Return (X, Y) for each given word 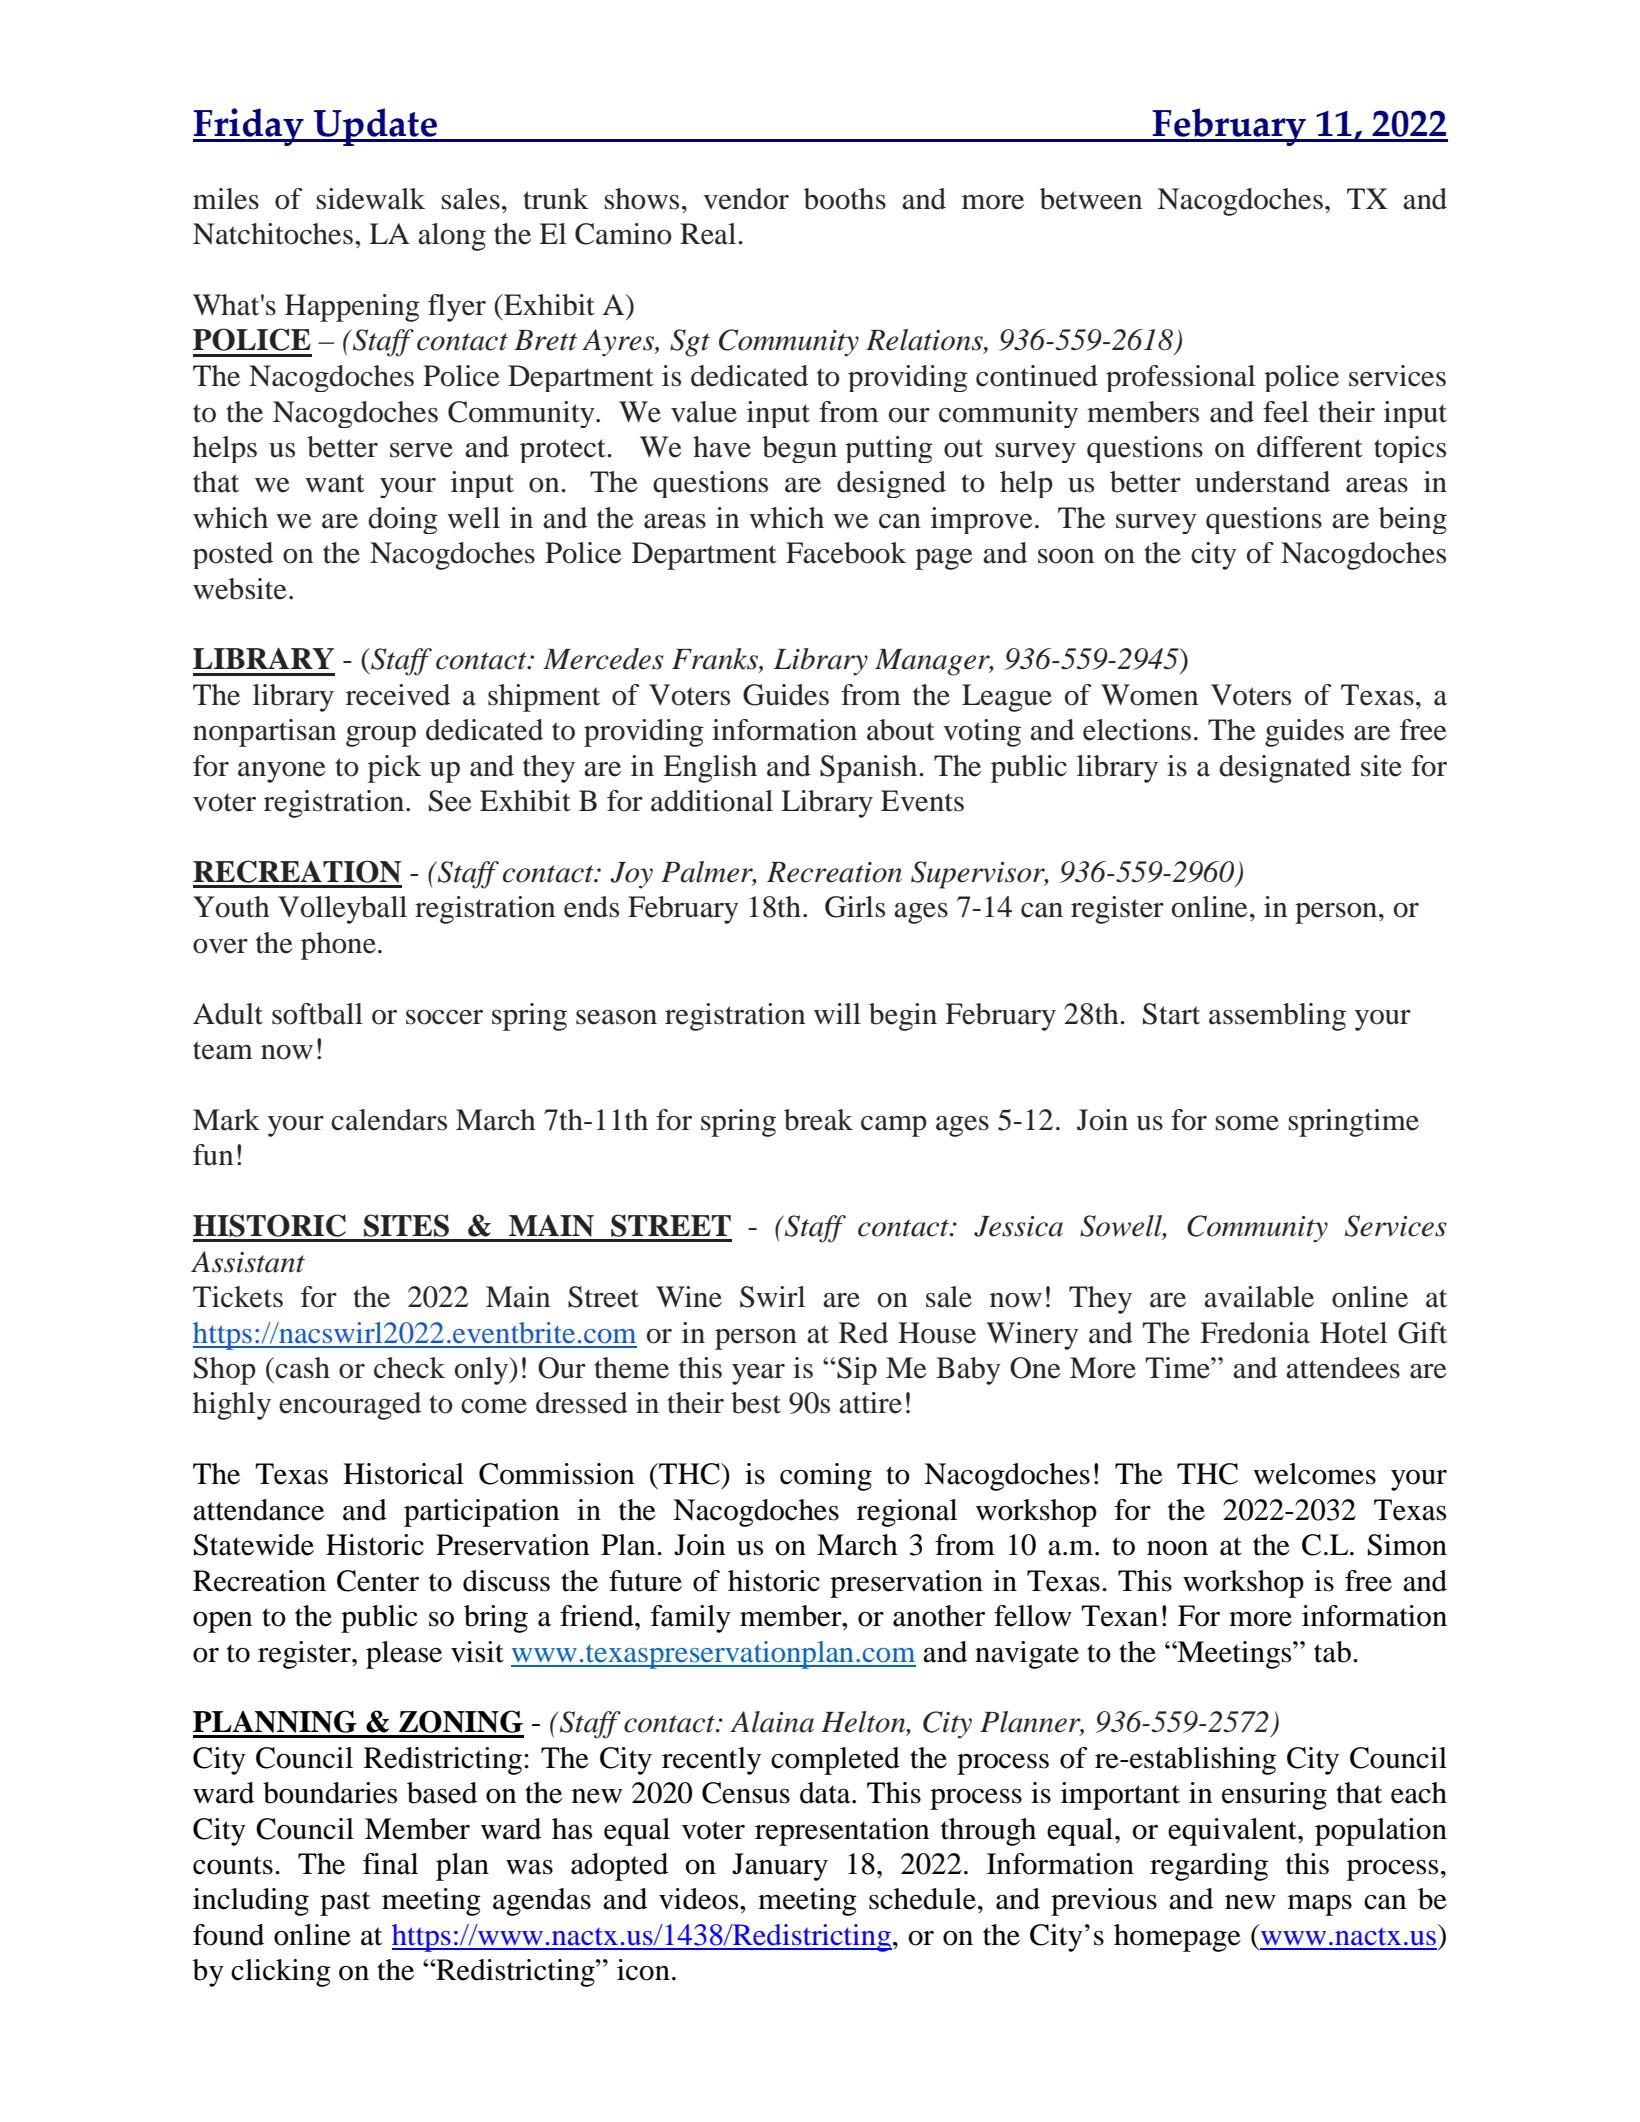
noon (1177, 1548)
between (1091, 199)
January (780, 1867)
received (398, 695)
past (345, 1903)
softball (317, 1014)
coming (826, 1477)
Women (1149, 695)
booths (845, 199)
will (837, 1013)
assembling (1277, 1017)
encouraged (350, 1406)
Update (375, 127)
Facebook (846, 553)
